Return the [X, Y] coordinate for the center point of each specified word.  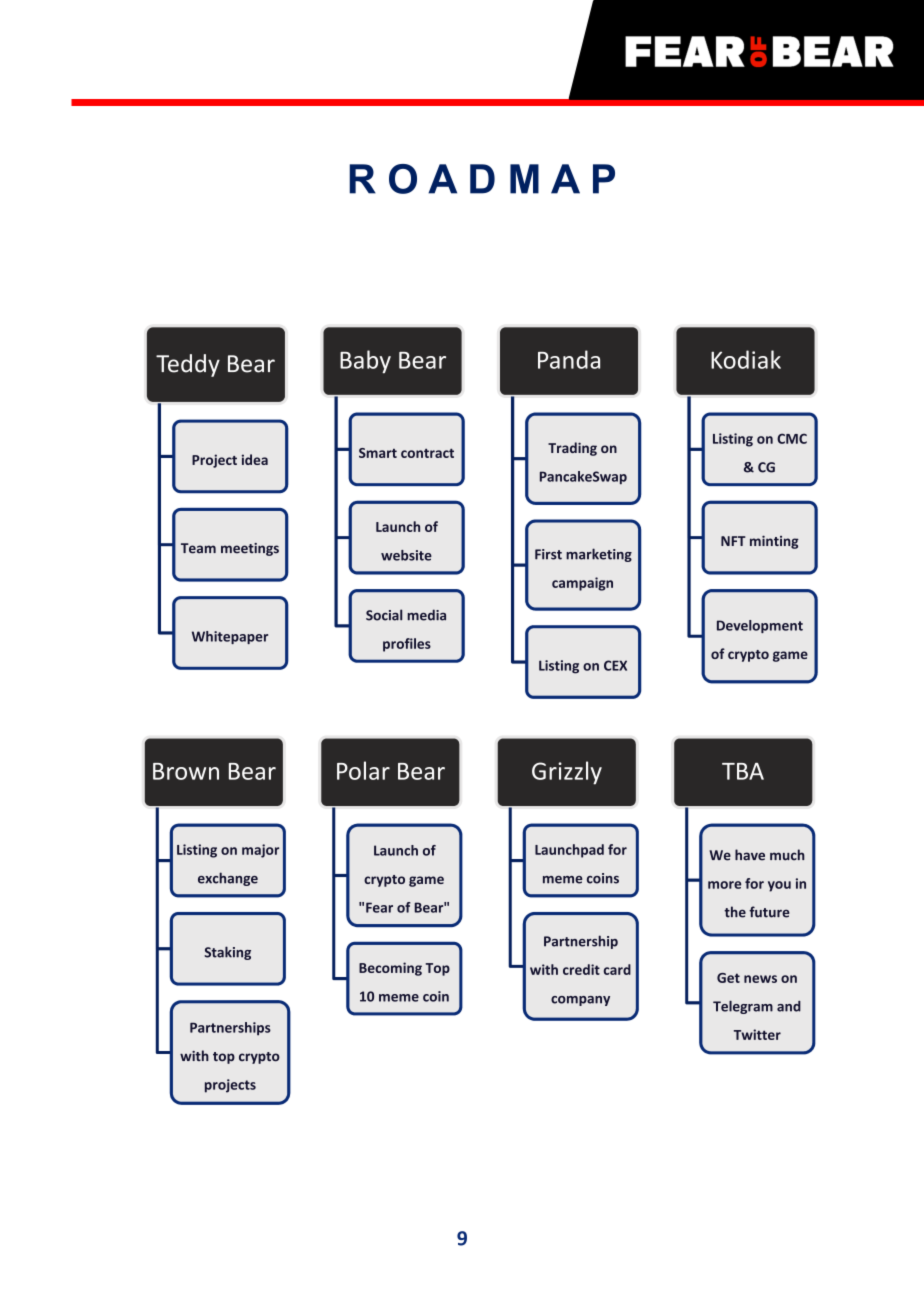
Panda [569, 359]
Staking [227, 953]
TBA [743, 771]
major [260, 851]
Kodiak [746, 359]
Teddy [188, 365]
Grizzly [567, 773]
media [426, 615]
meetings [250, 549]
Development [760, 626]
